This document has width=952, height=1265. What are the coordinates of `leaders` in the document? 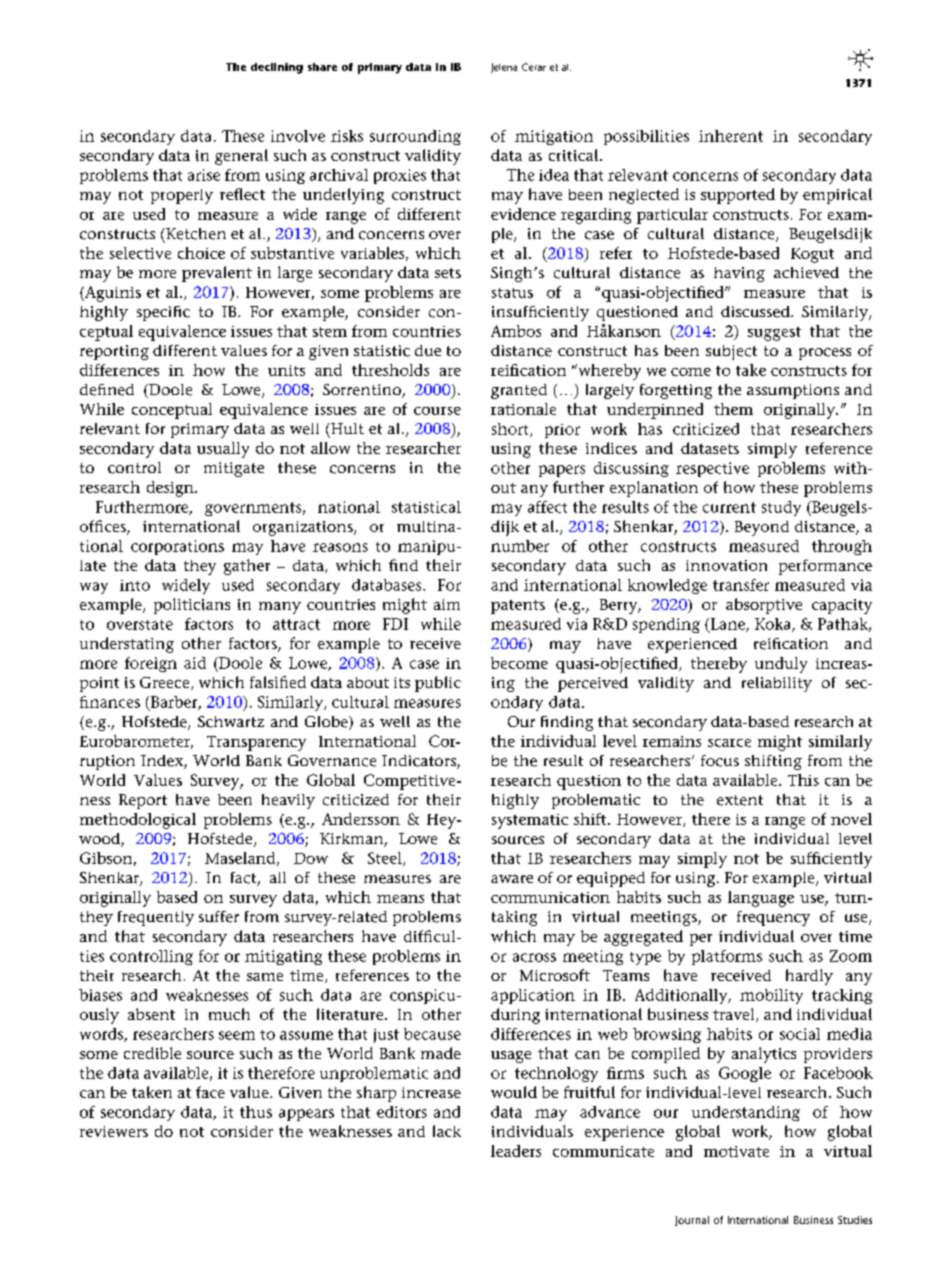 It's located at (516, 1151).
